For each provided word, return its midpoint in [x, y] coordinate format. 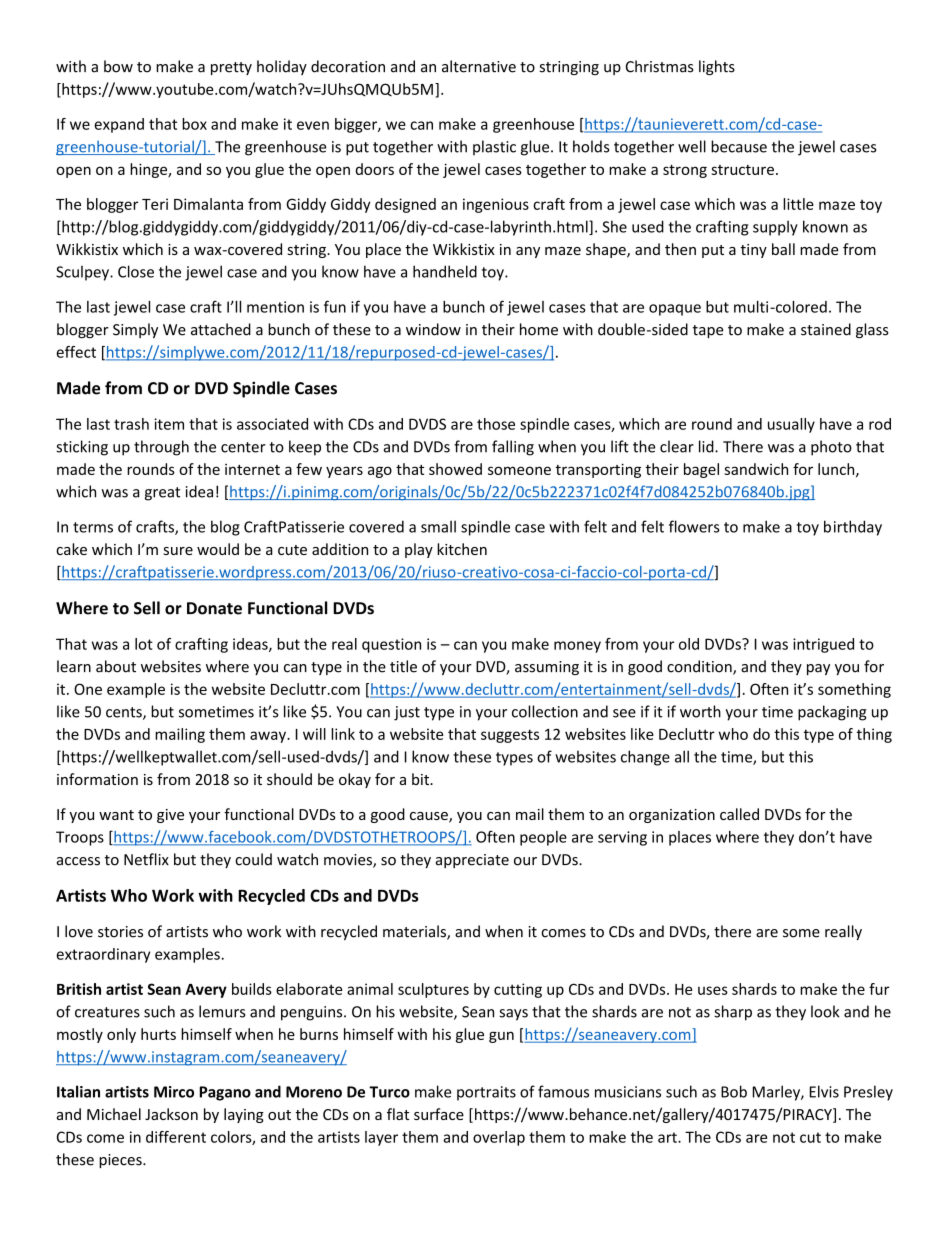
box [194, 124]
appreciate [472, 861]
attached [221, 329]
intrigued [823, 645]
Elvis [824, 1091]
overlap [499, 1138]
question [391, 645]
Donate [214, 608]
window [433, 329]
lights [717, 67]
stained [826, 329]
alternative [479, 66]
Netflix [146, 859]
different [176, 1137]
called [739, 814]
